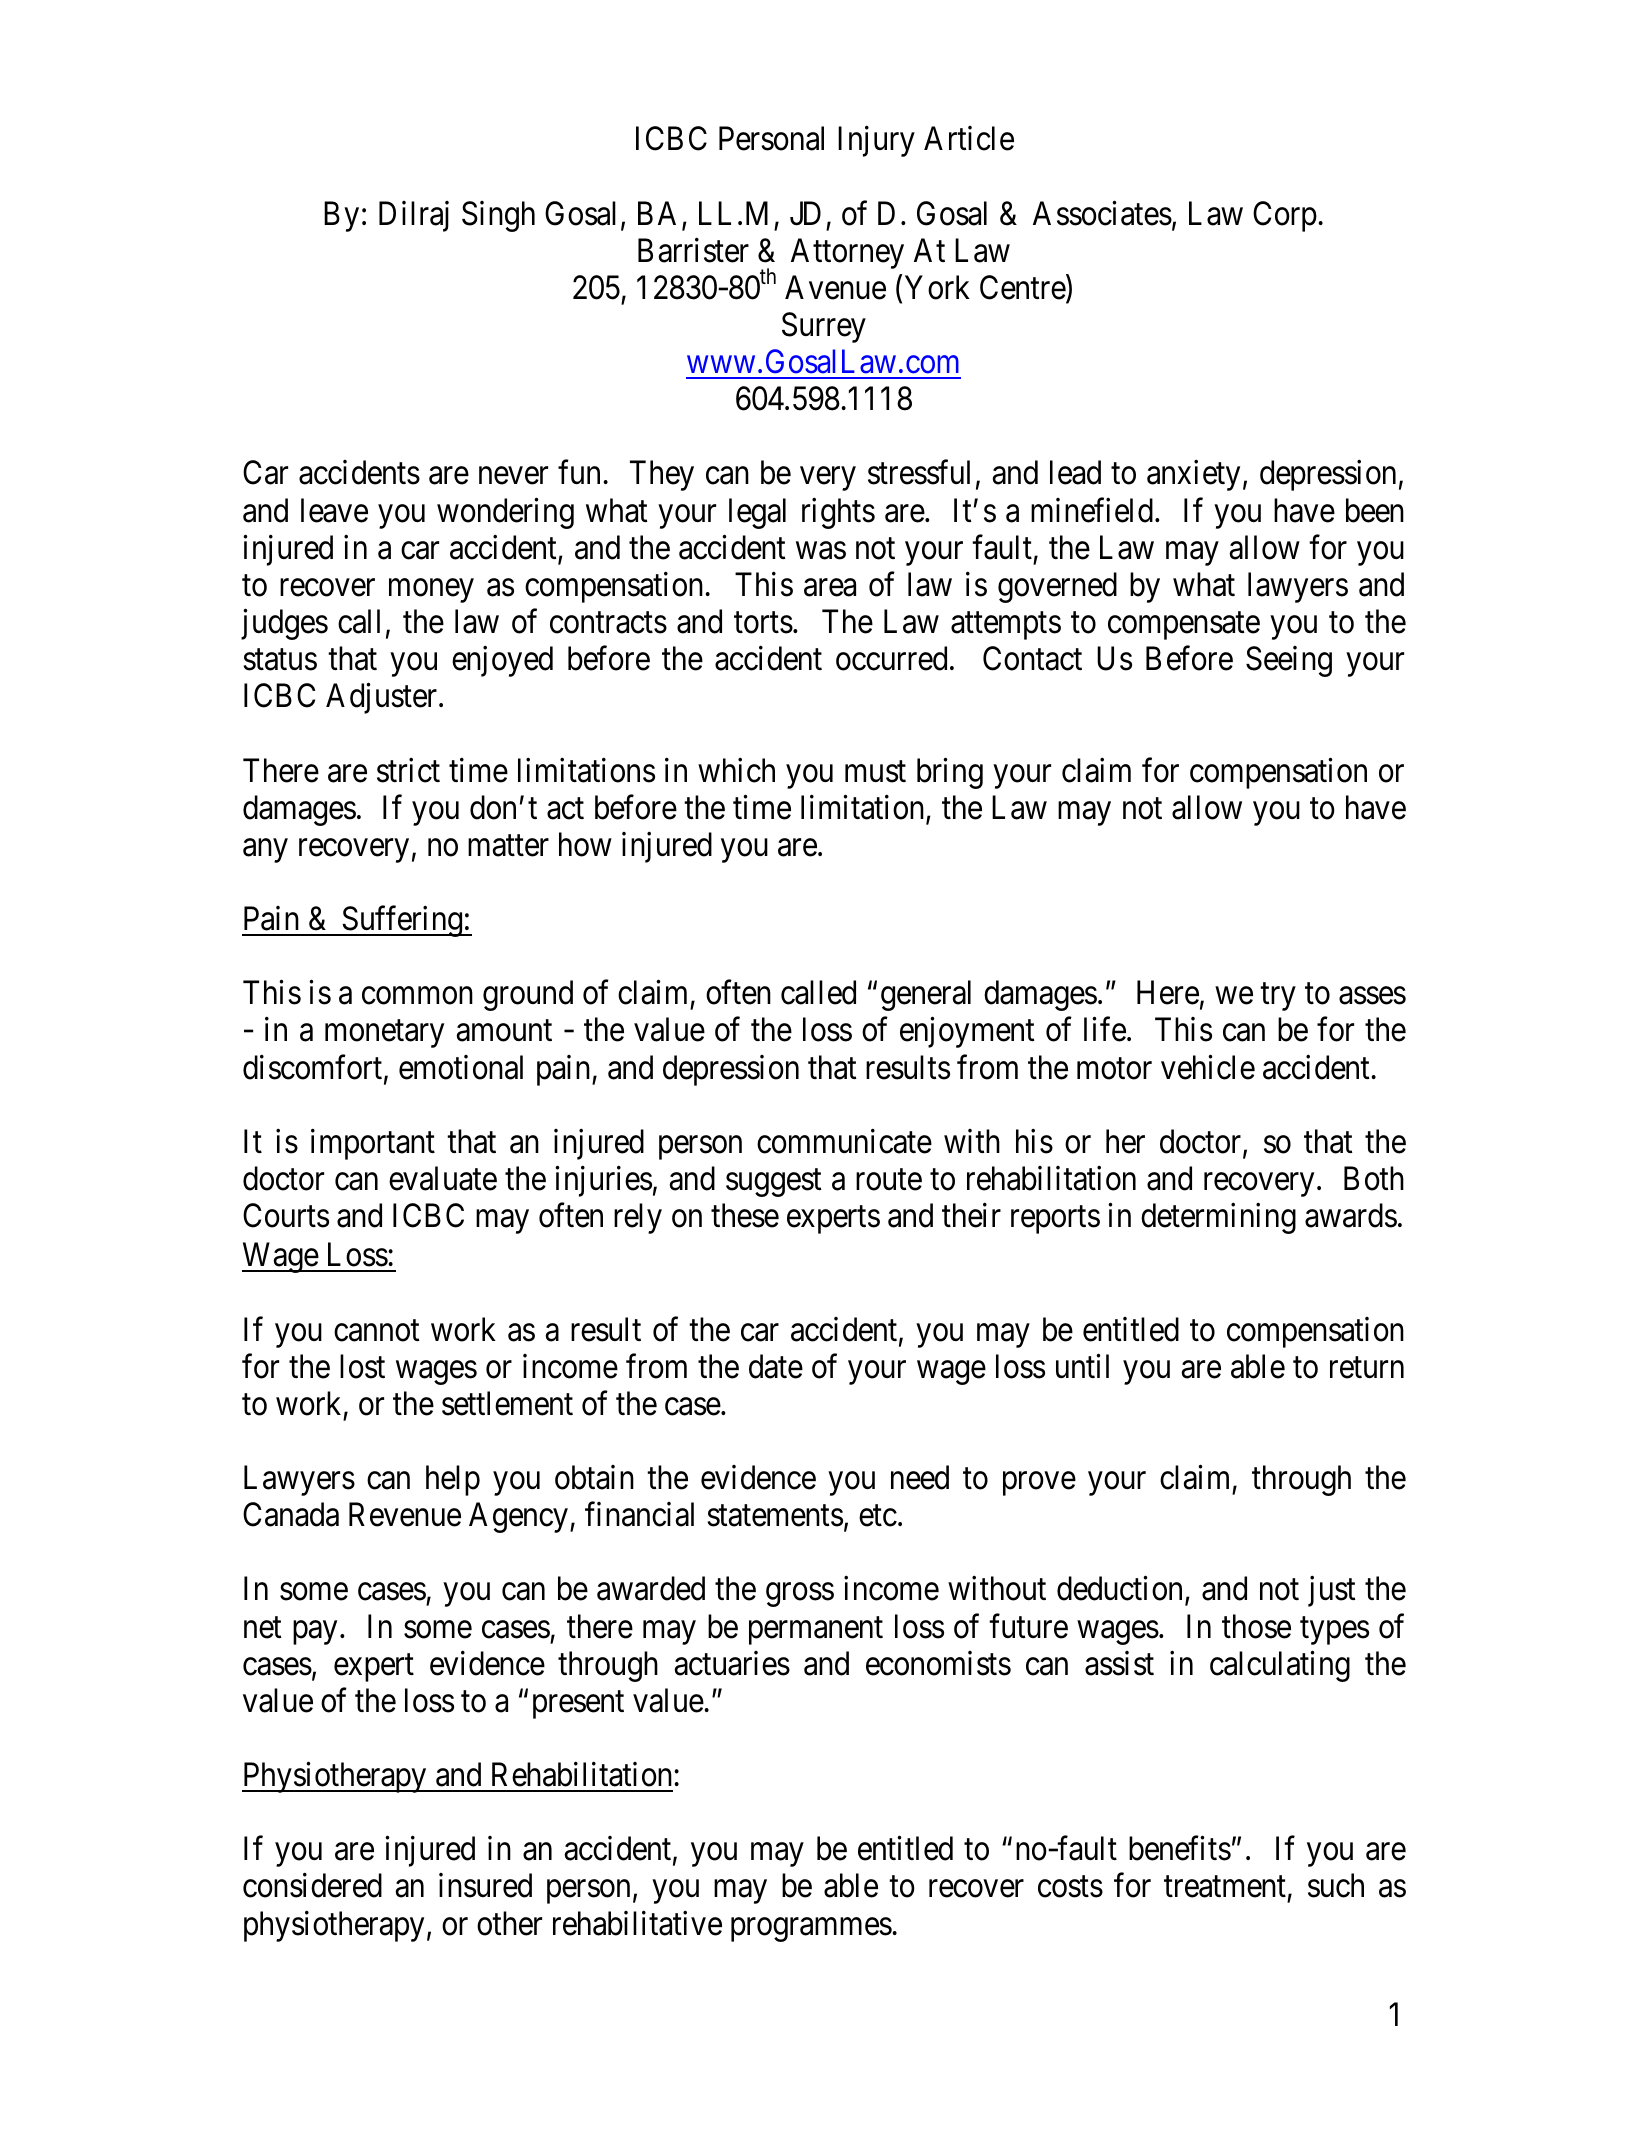 This document has height=2131, width=1647. I want to click on Attorney, so click(847, 253).
